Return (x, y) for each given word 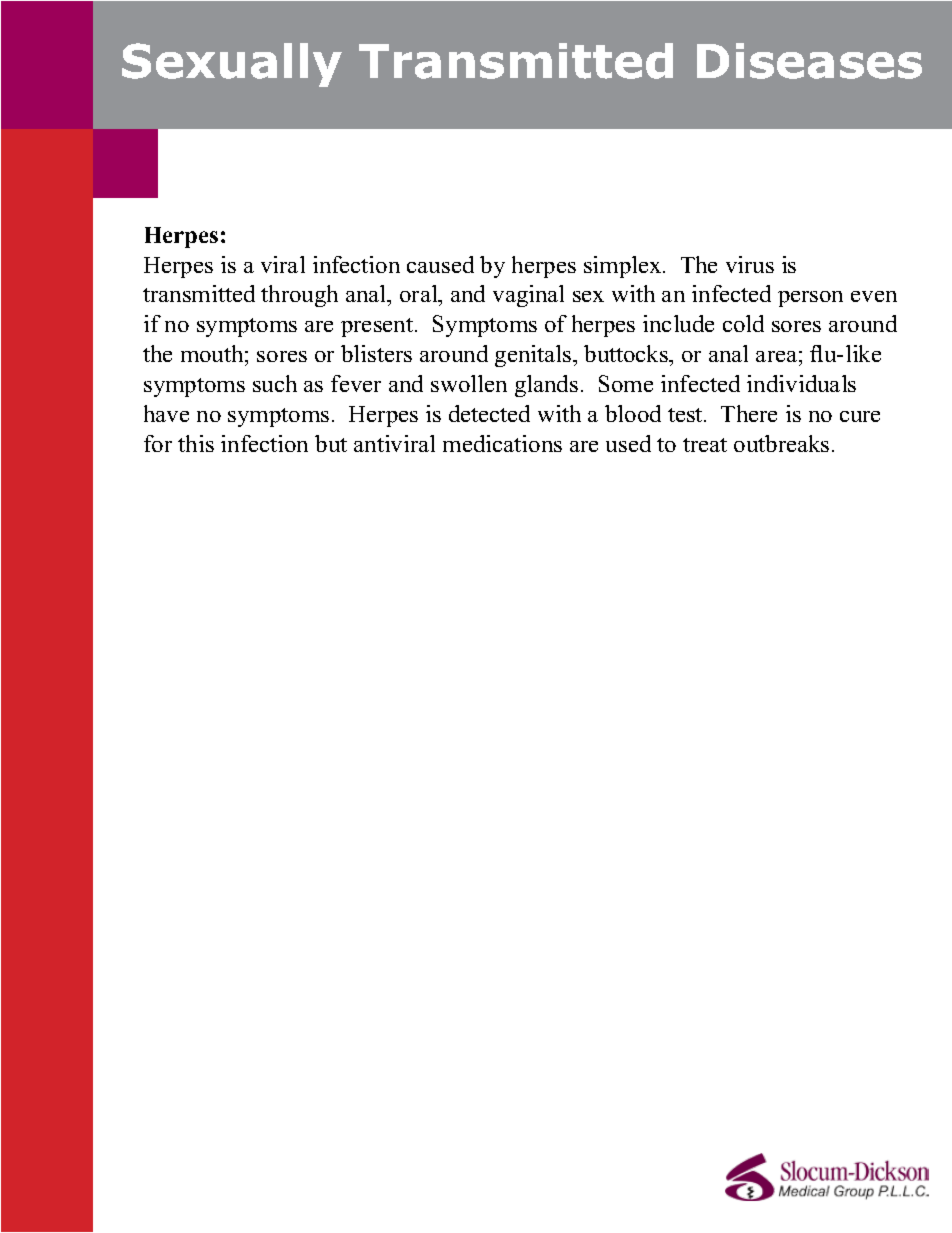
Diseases (809, 61)
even (874, 296)
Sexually (232, 65)
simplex (624, 267)
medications (502, 443)
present (378, 327)
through (299, 296)
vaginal (528, 296)
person (810, 299)
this (196, 443)
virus (750, 264)
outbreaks (781, 443)
